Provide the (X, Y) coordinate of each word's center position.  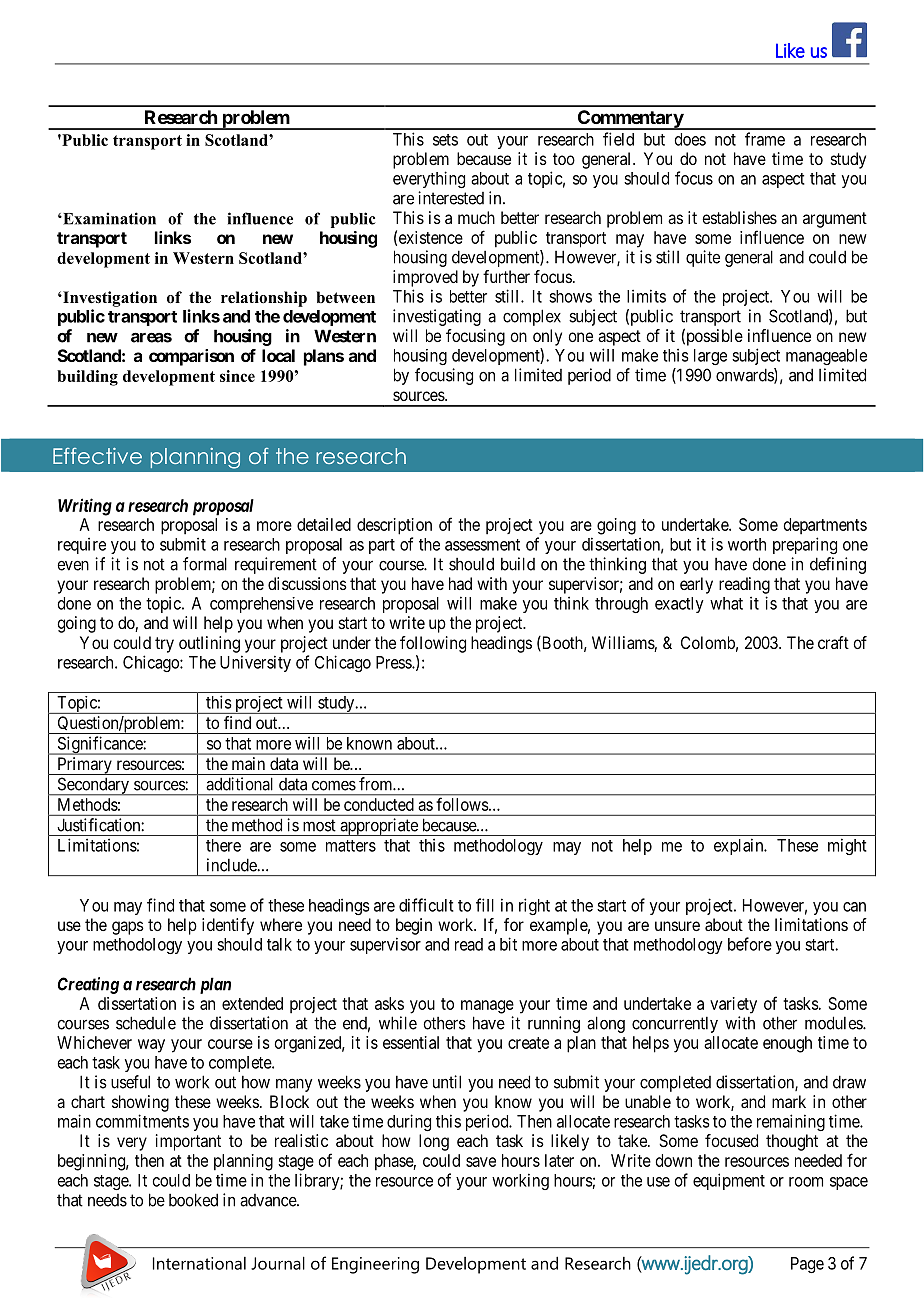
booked (193, 1200)
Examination (108, 218)
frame (765, 139)
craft (833, 642)
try (164, 645)
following (433, 644)
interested (451, 198)
